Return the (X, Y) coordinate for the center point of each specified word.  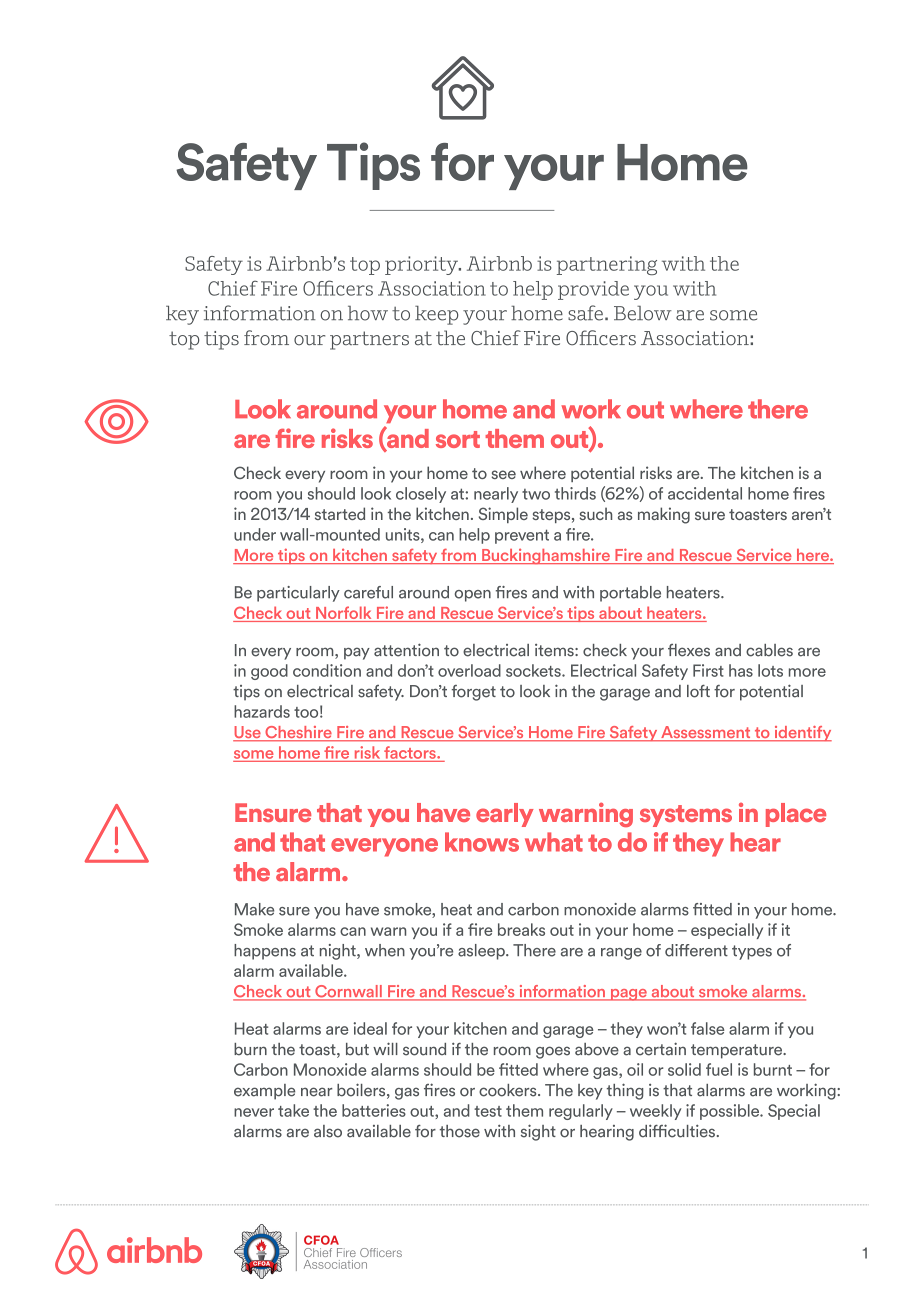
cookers (509, 1090)
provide (593, 290)
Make (254, 909)
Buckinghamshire (546, 557)
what (554, 842)
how (368, 313)
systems (686, 816)
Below (643, 313)
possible (731, 1112)
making (664, 515)
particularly (298, 594)
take (293, 1110)
